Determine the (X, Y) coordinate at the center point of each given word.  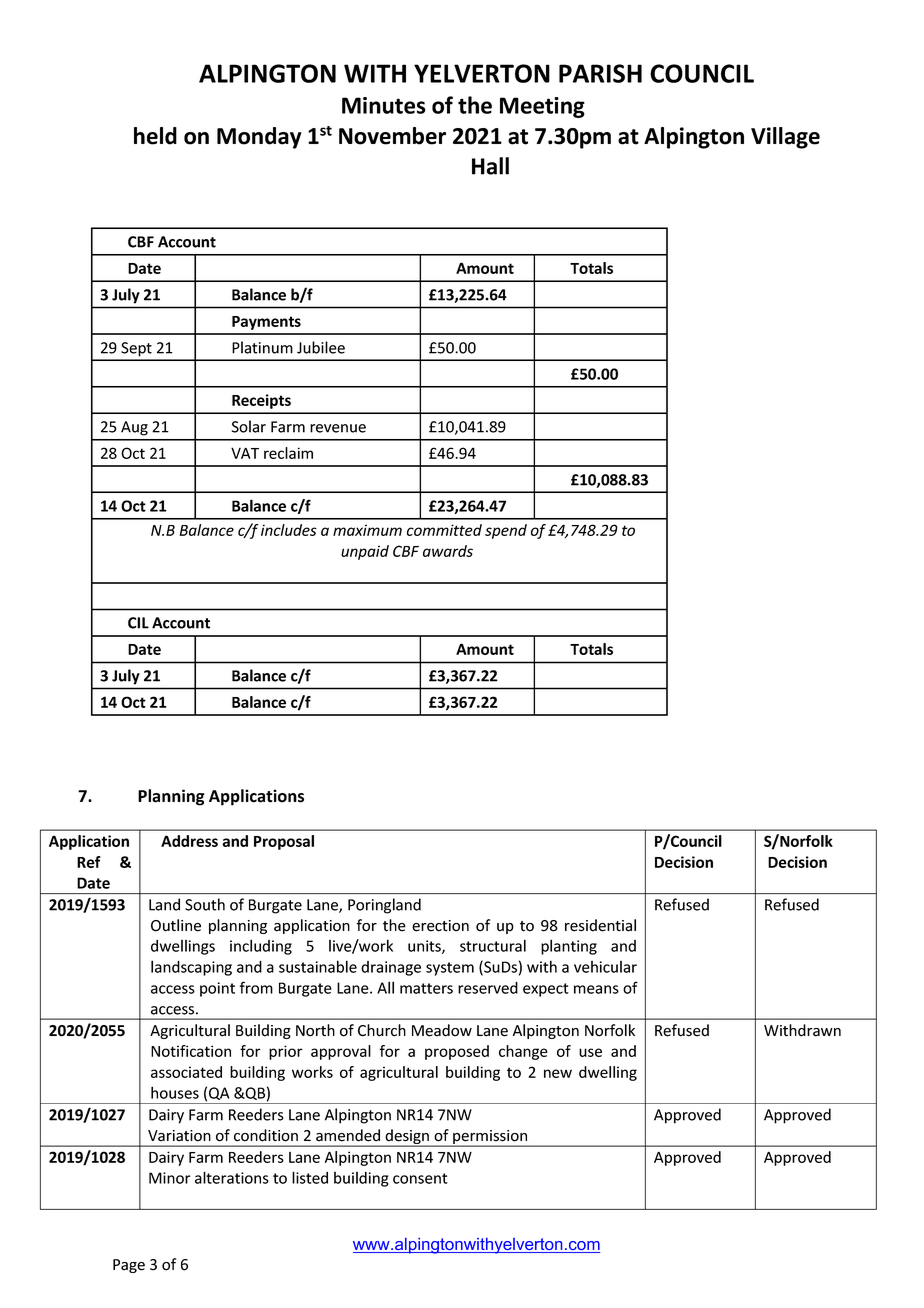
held (155, 136)
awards (448, 551)
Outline (176, 925)
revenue (338, 428)
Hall (490, 166)
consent (420, 1178)
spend (506, 531)
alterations (232, 1177)
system (450, 969)
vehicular (605, 967)
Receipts (261, 401)
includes (289, 530)
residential (600, 925)
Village (785, 138)
